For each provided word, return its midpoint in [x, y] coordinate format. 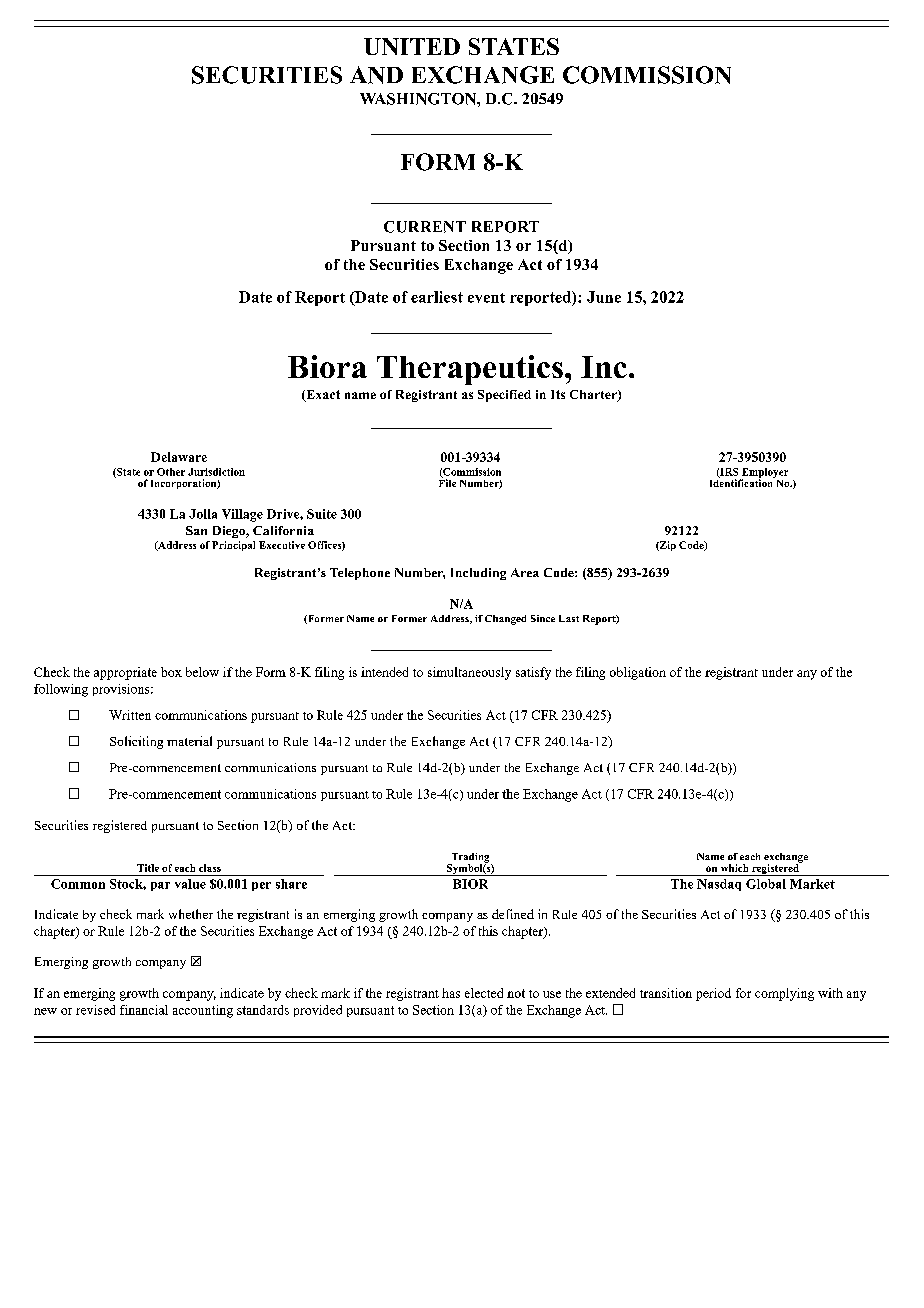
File [447, 482]
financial [144, 1010]
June [604, 297]
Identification [742, 482]
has [451, 993]
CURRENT [425, 227]
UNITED [412, 46]
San [196, 530]
